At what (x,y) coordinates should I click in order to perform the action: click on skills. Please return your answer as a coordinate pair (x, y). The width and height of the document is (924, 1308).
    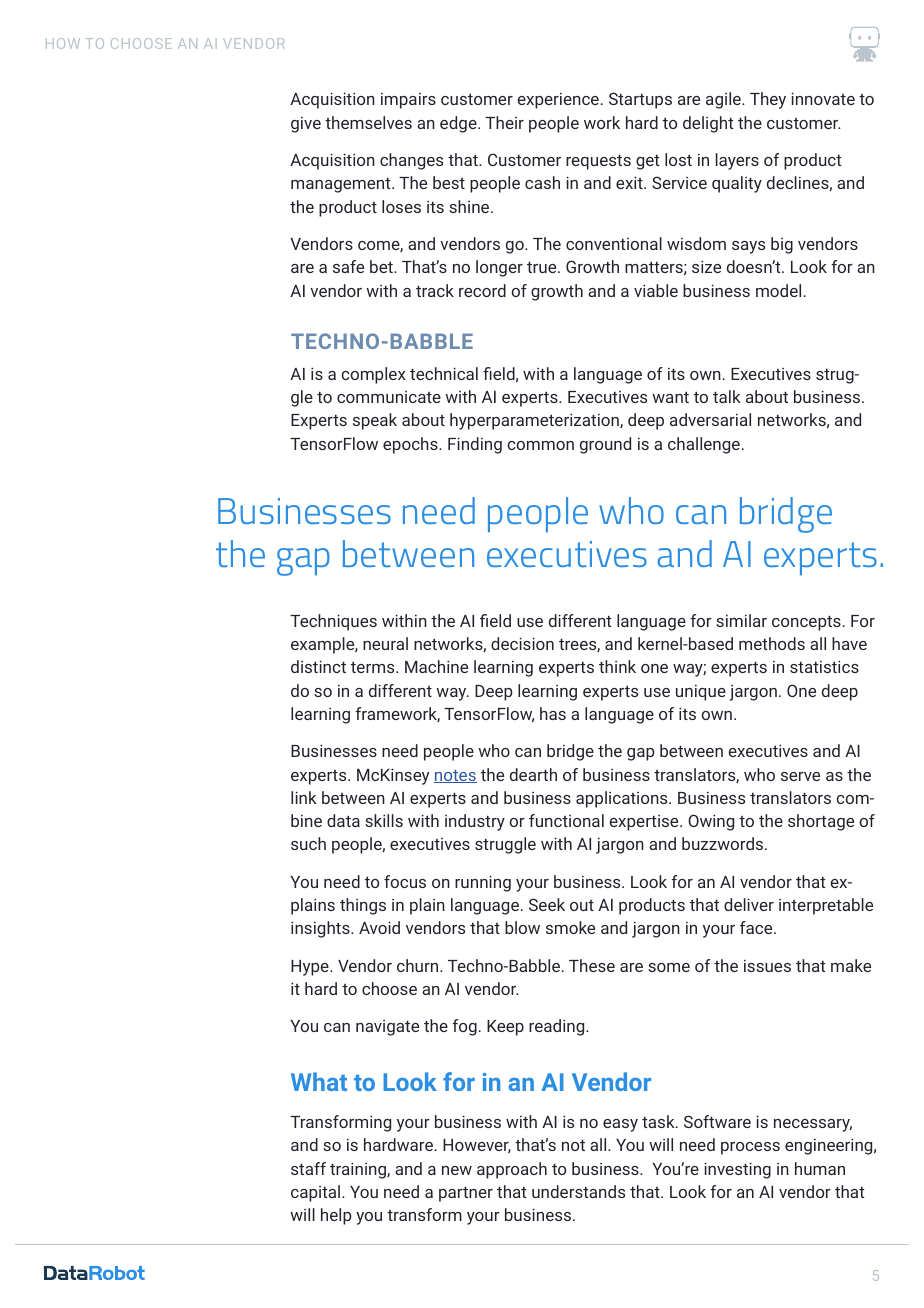
    Looking at the image, I should click on (384, 820).
